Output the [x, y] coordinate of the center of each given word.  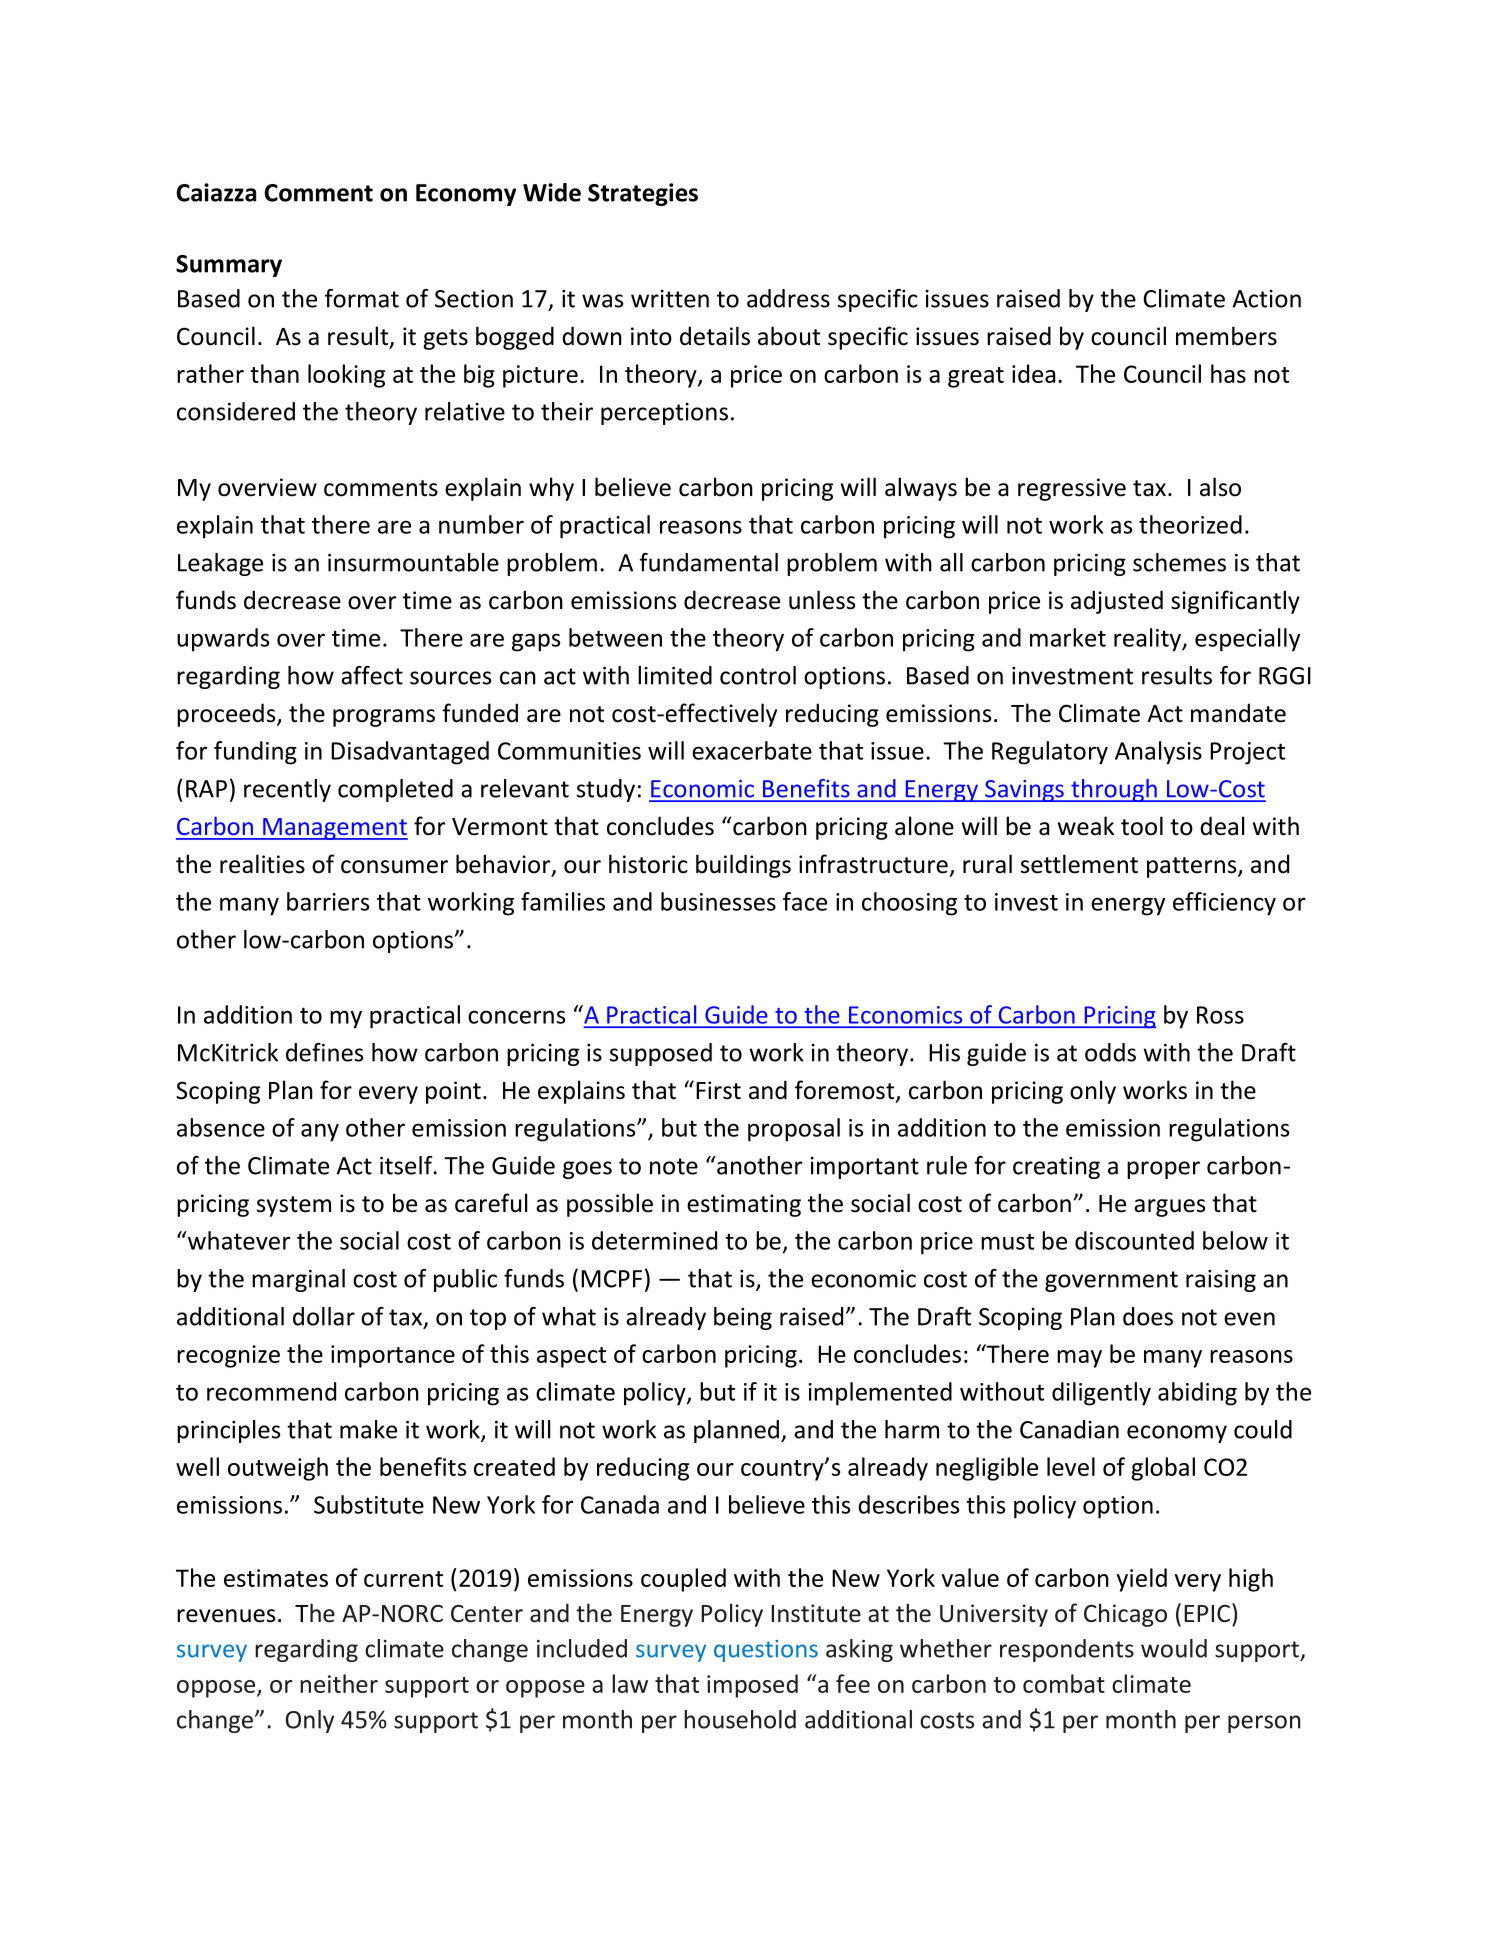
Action [1267, 299]
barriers [328, 901]
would [1174, 1648]
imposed [752, 1686]
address [788, 298]
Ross [1220, 1015]
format [362, 298]
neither [339, 1683]
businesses [718, 901]
